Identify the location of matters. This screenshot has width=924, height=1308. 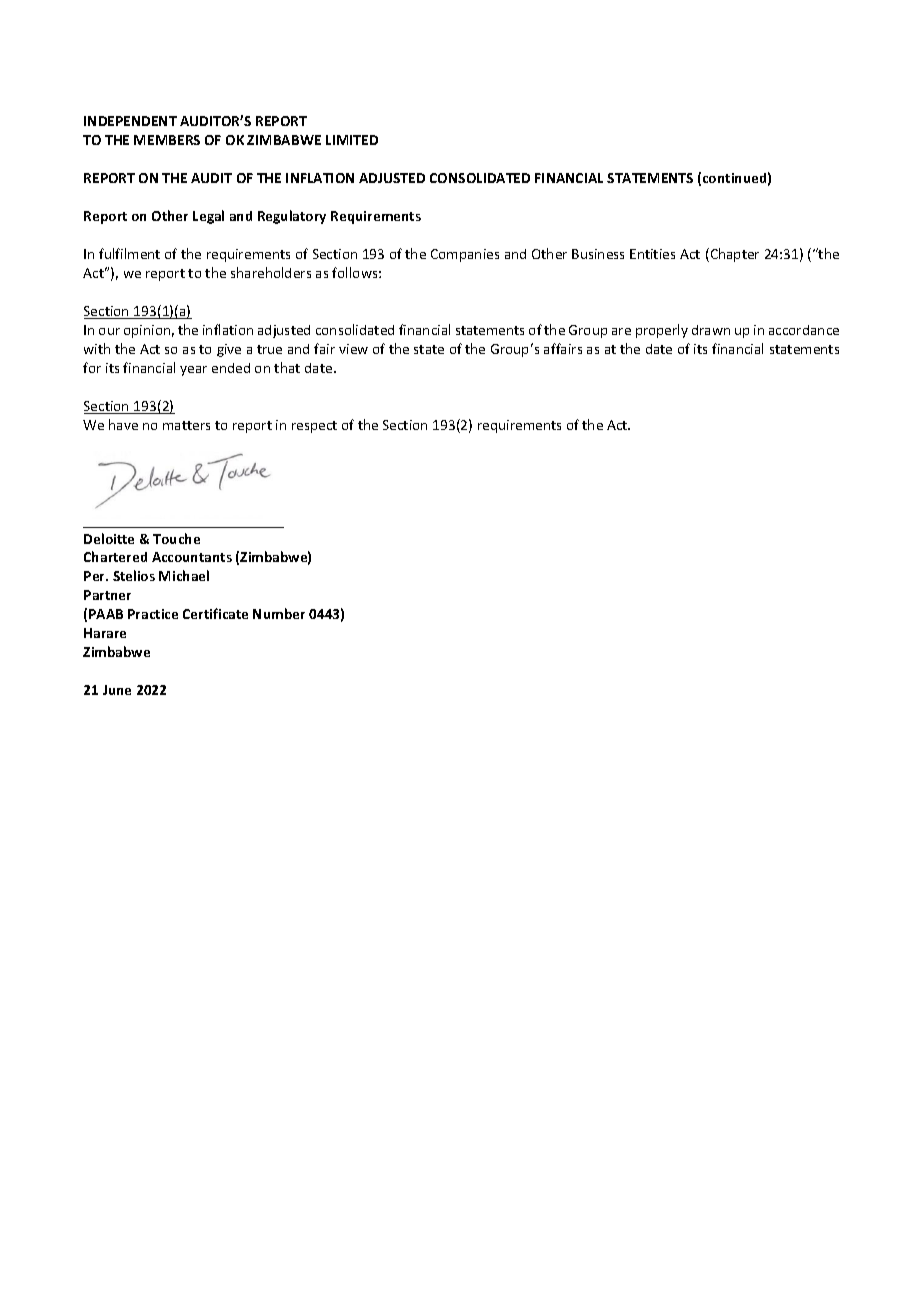
(186, 425).
